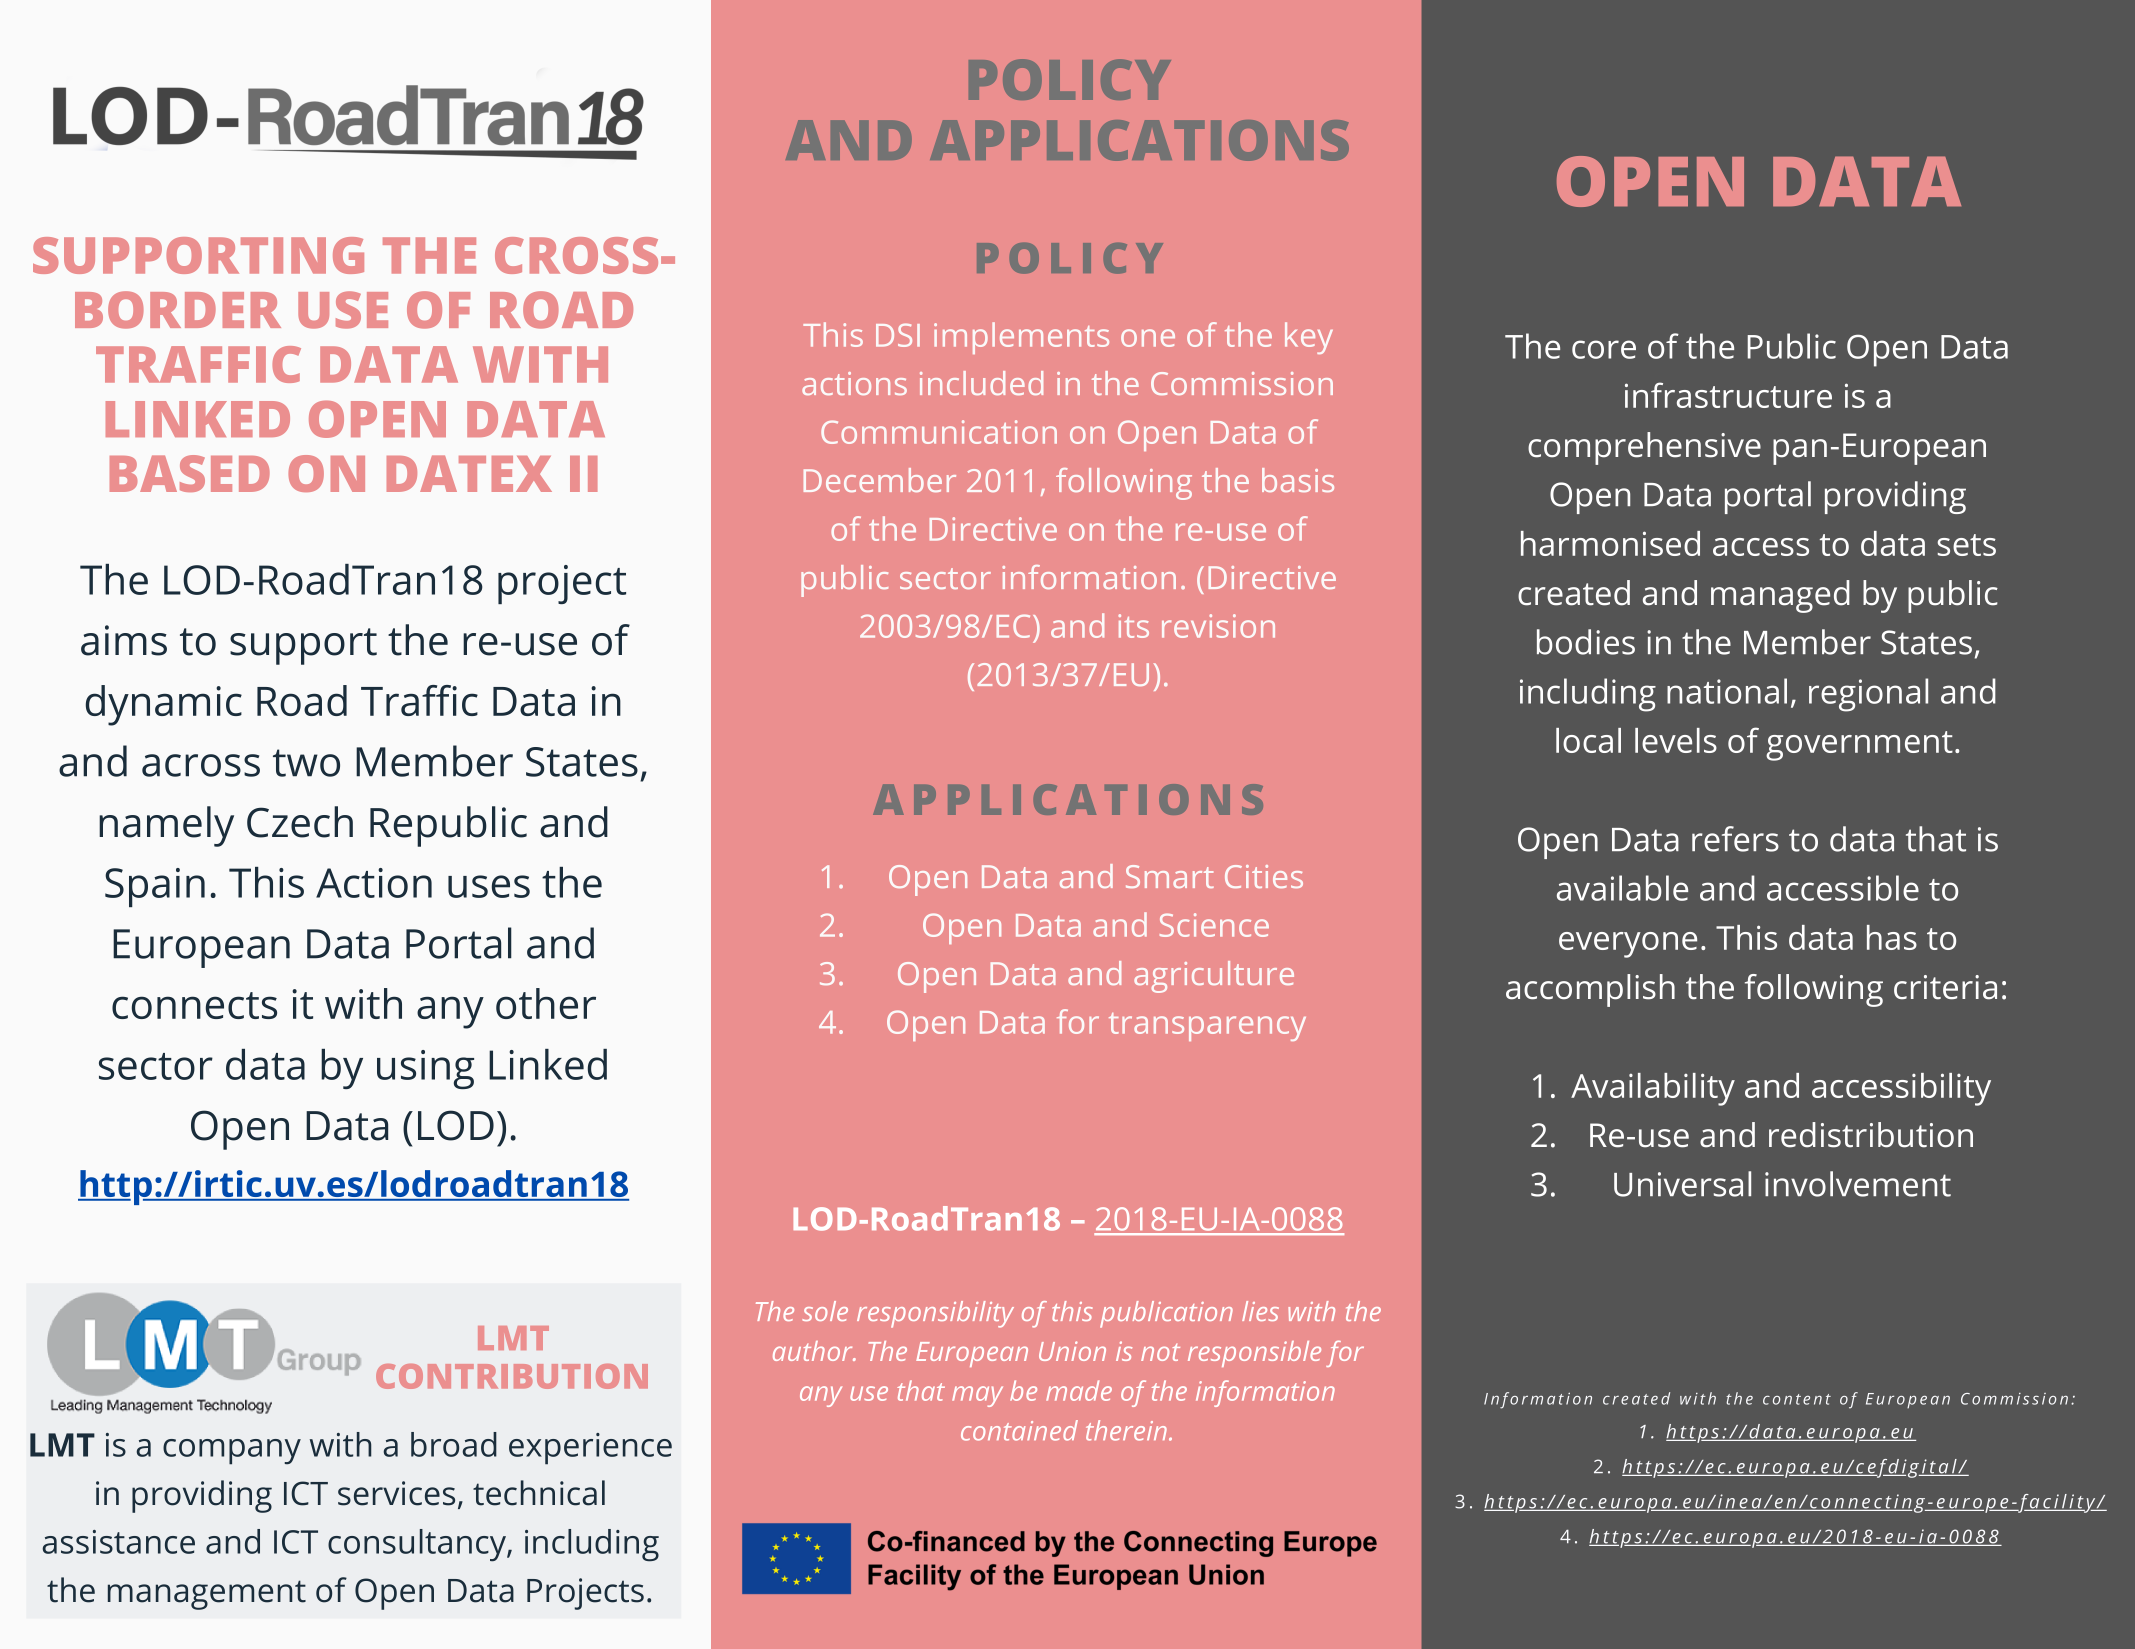  I want to click on Universal, so click(1682, 1184).
